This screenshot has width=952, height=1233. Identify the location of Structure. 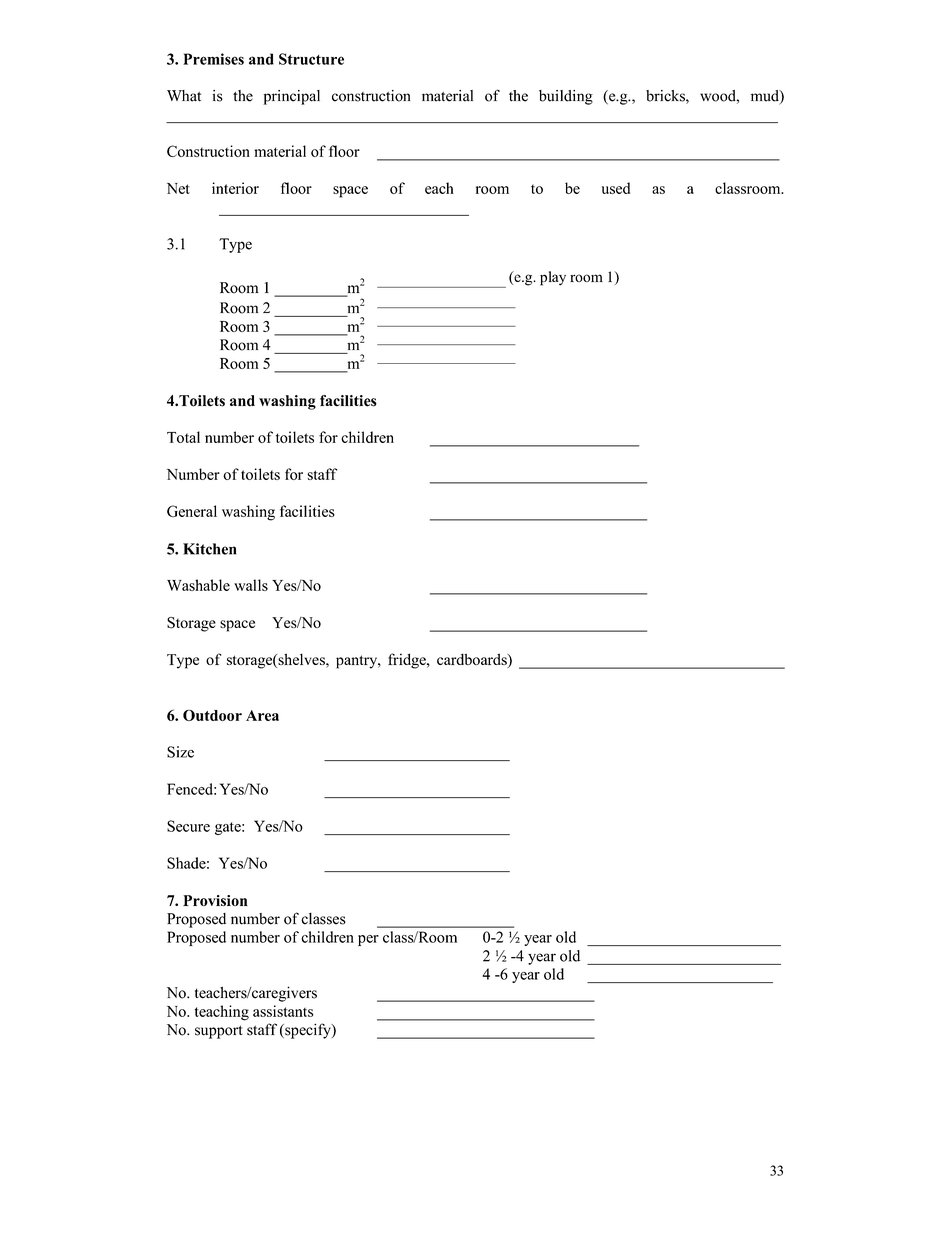
(311, 59).
